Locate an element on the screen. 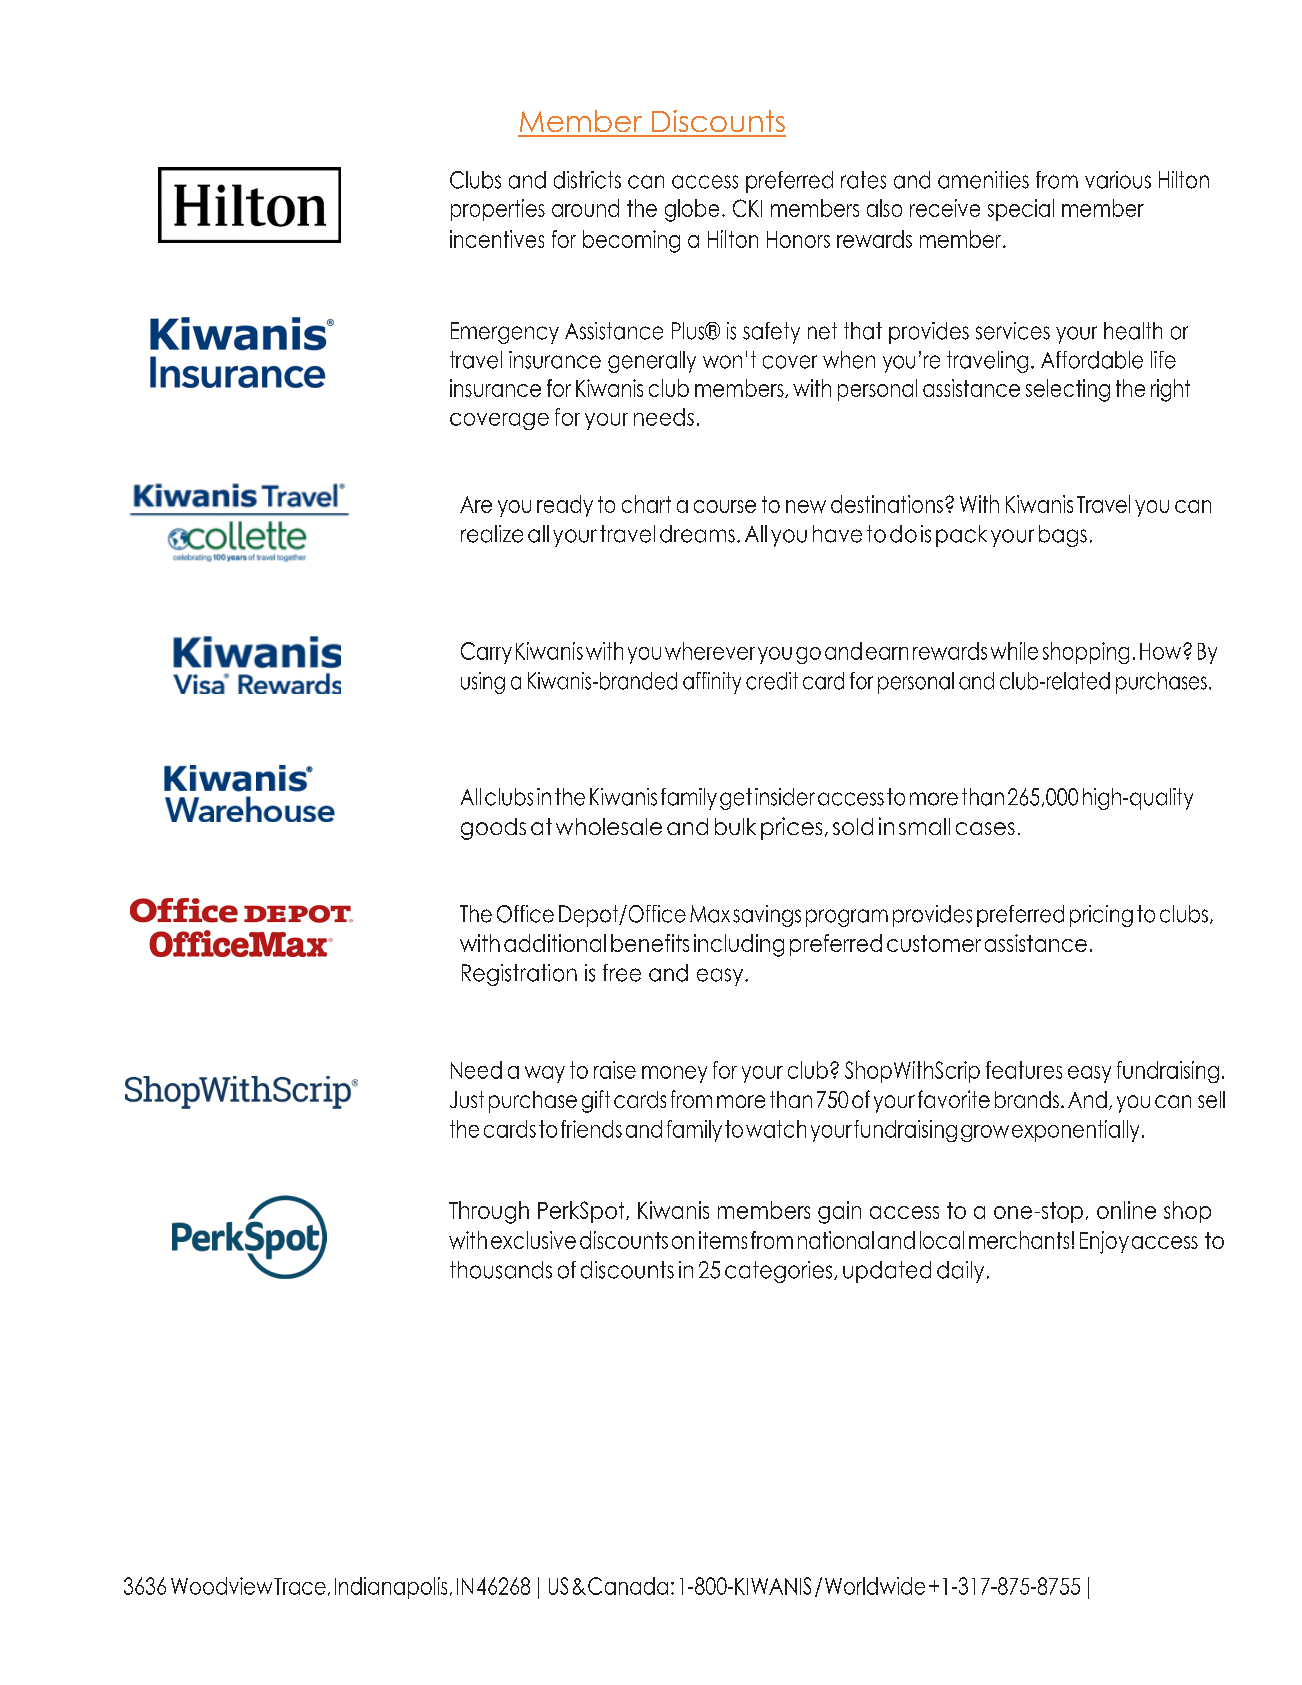 Image resolution: width=1302 pixels, height=1685 pixels. around is located at coordinates (585, 208).
